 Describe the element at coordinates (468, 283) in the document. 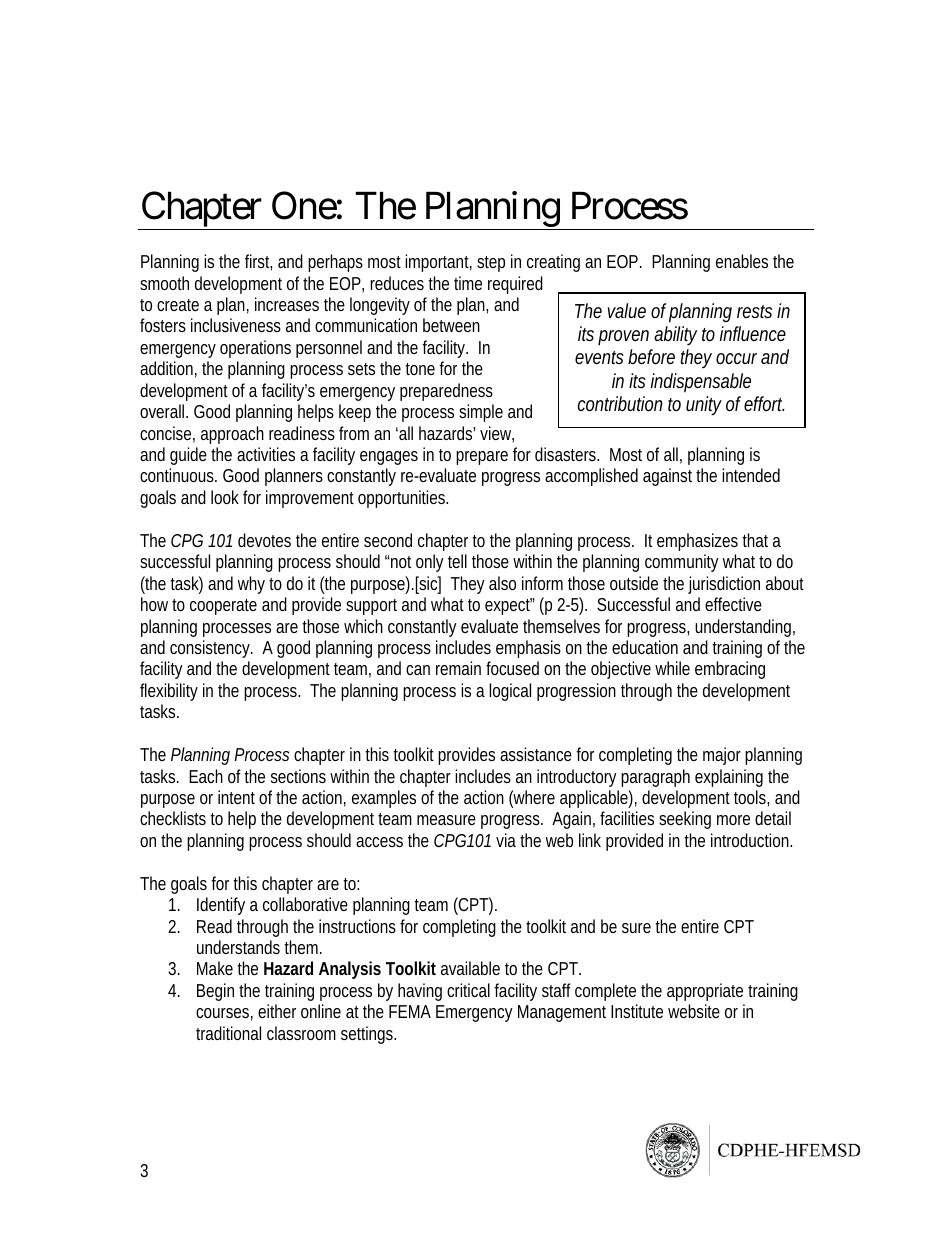

I see `time` at that location.
